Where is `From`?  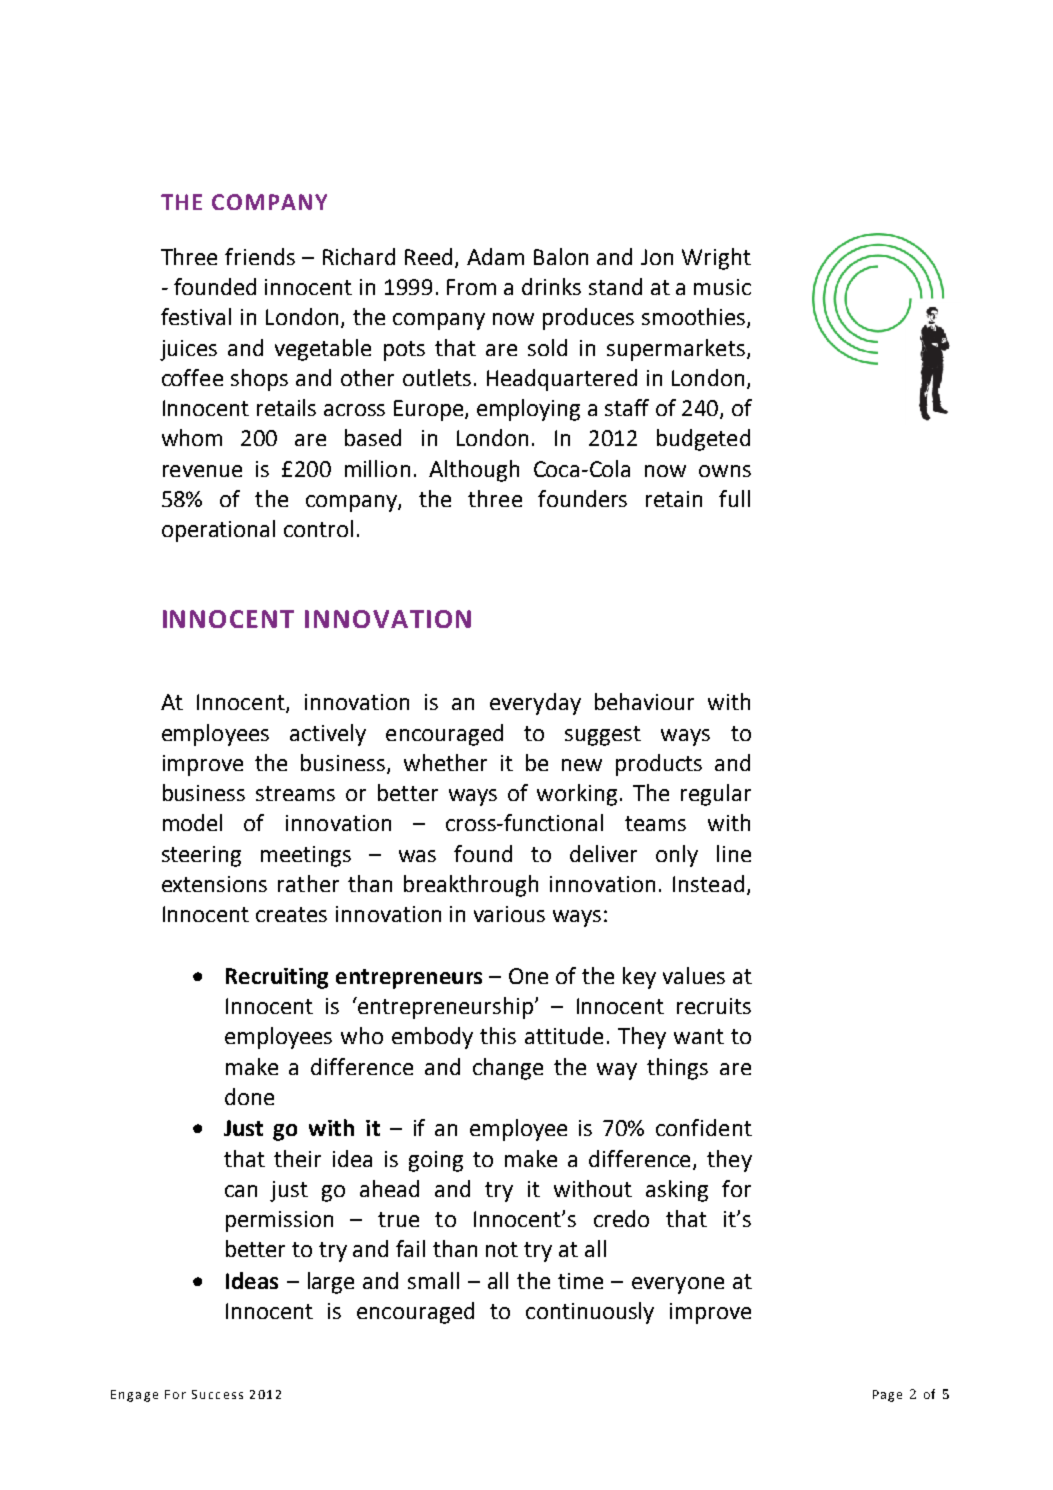 From is located at coordinates (471, 287).
